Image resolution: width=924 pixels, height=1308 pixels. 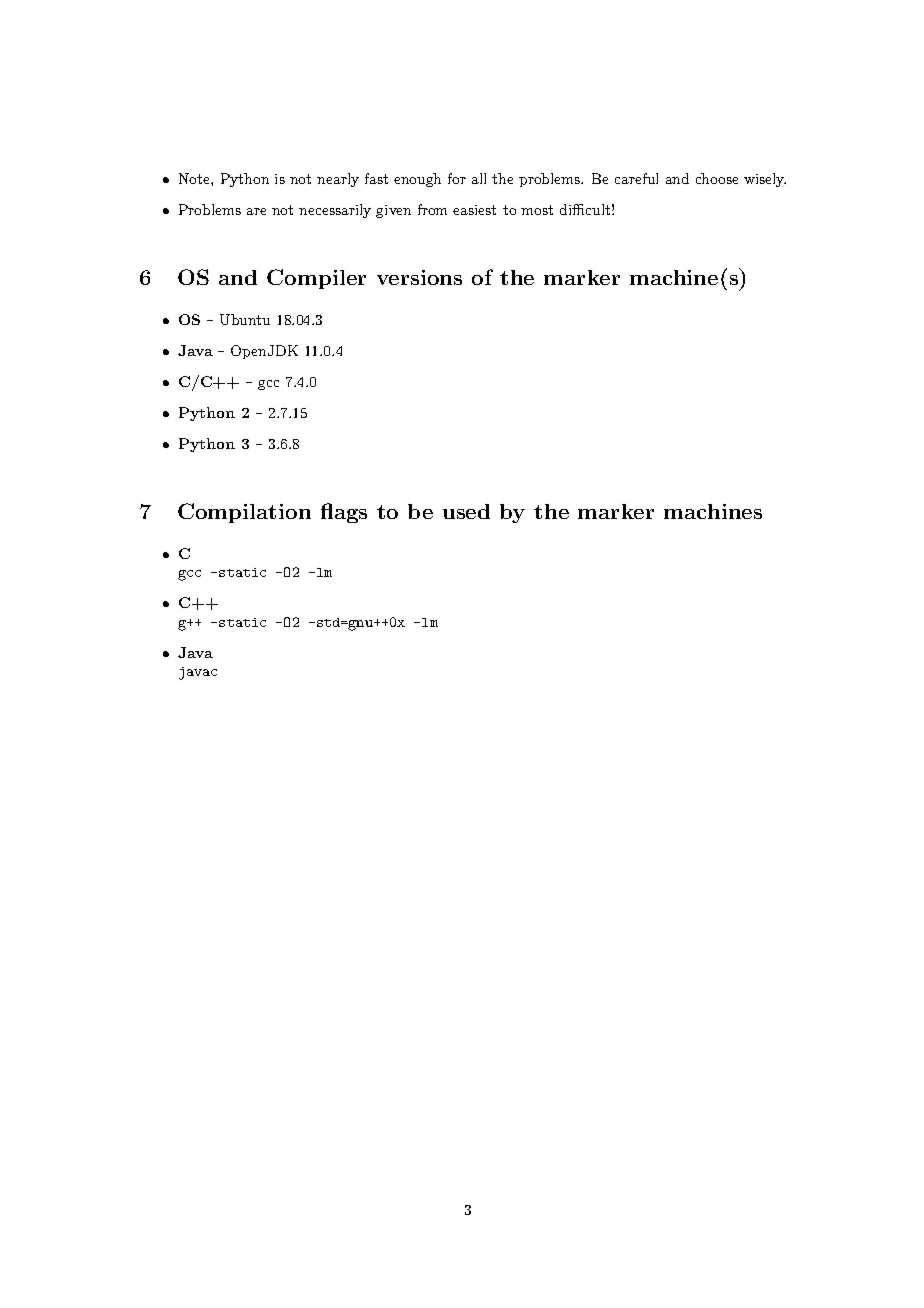 What do you see at coordinates (245, 319) in the screenshot?
I see `Ubuntu` at bounding box center [245, 319].
